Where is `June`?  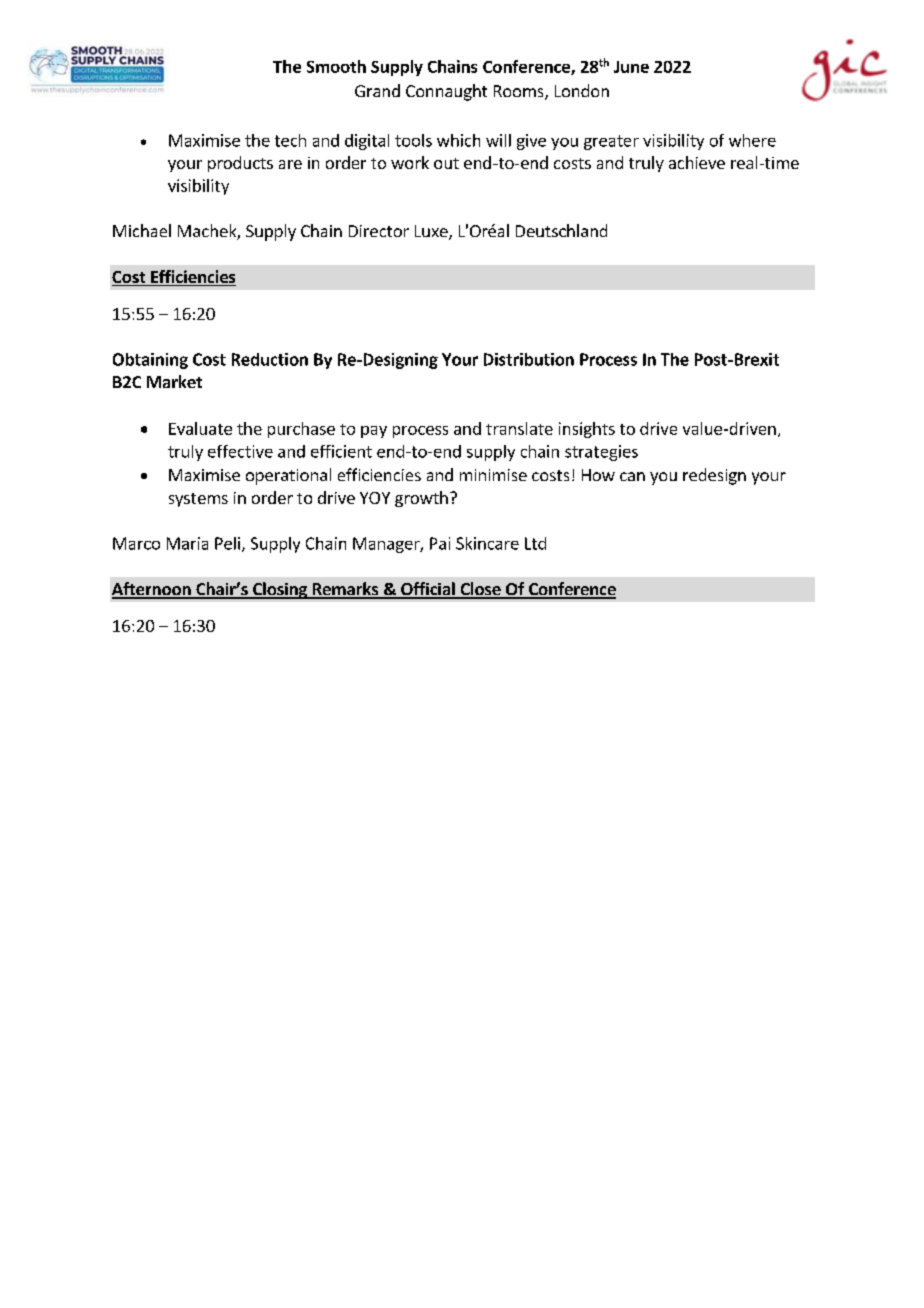 June is located at coordinates (631, 67).
